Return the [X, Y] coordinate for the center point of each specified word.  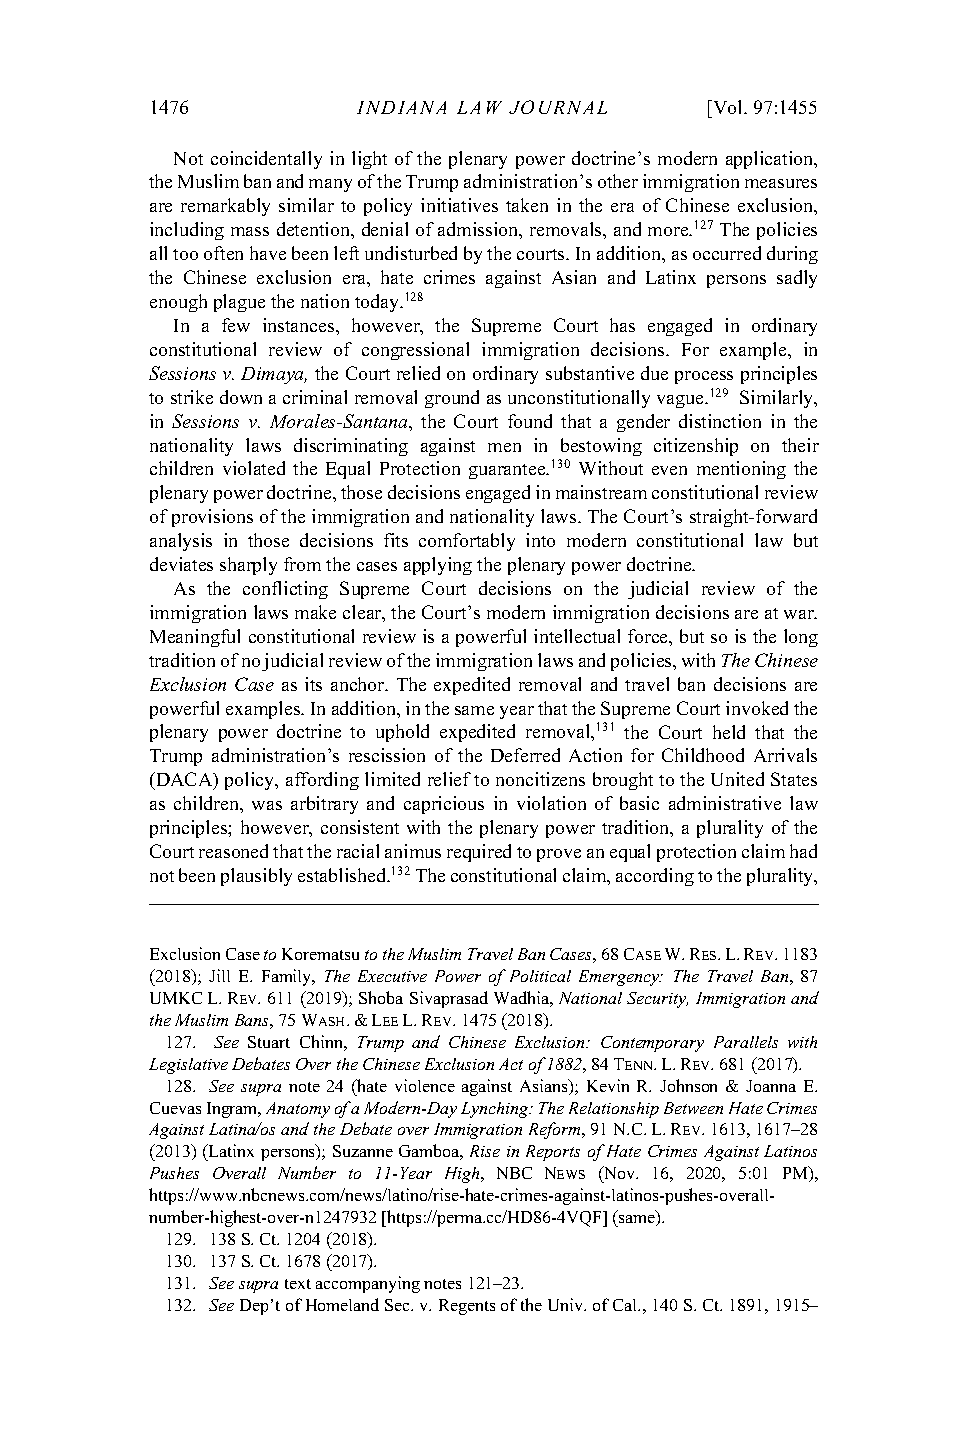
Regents [467, 1307]
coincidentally [266, 160]
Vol [728, 107]
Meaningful [195, 638]
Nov [620, 1172]
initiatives [459, 205]
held [729, 732]
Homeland [342, 1304]
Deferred [525, 755]
